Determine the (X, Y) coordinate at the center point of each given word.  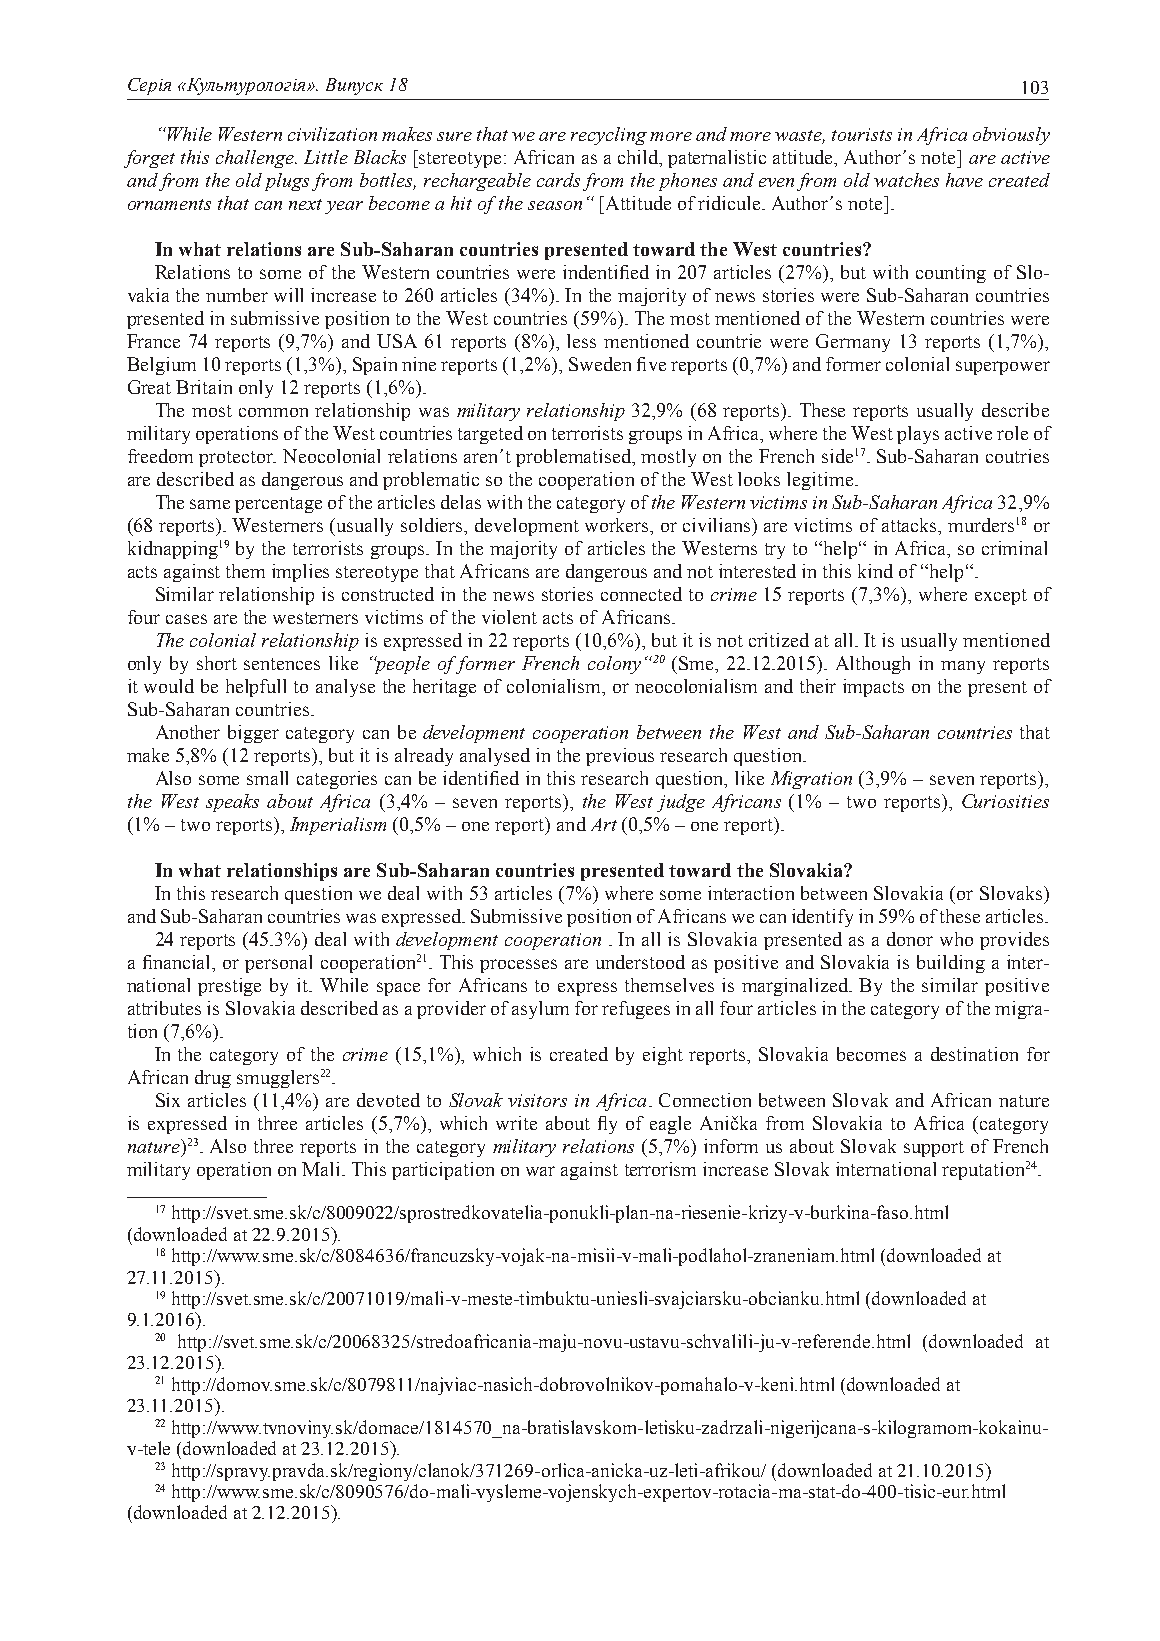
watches (906, 180)
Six (168, 1100)
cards (558, 180)
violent (509, 617)
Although (873, 665)
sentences (282, 664)
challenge (256, 159)
